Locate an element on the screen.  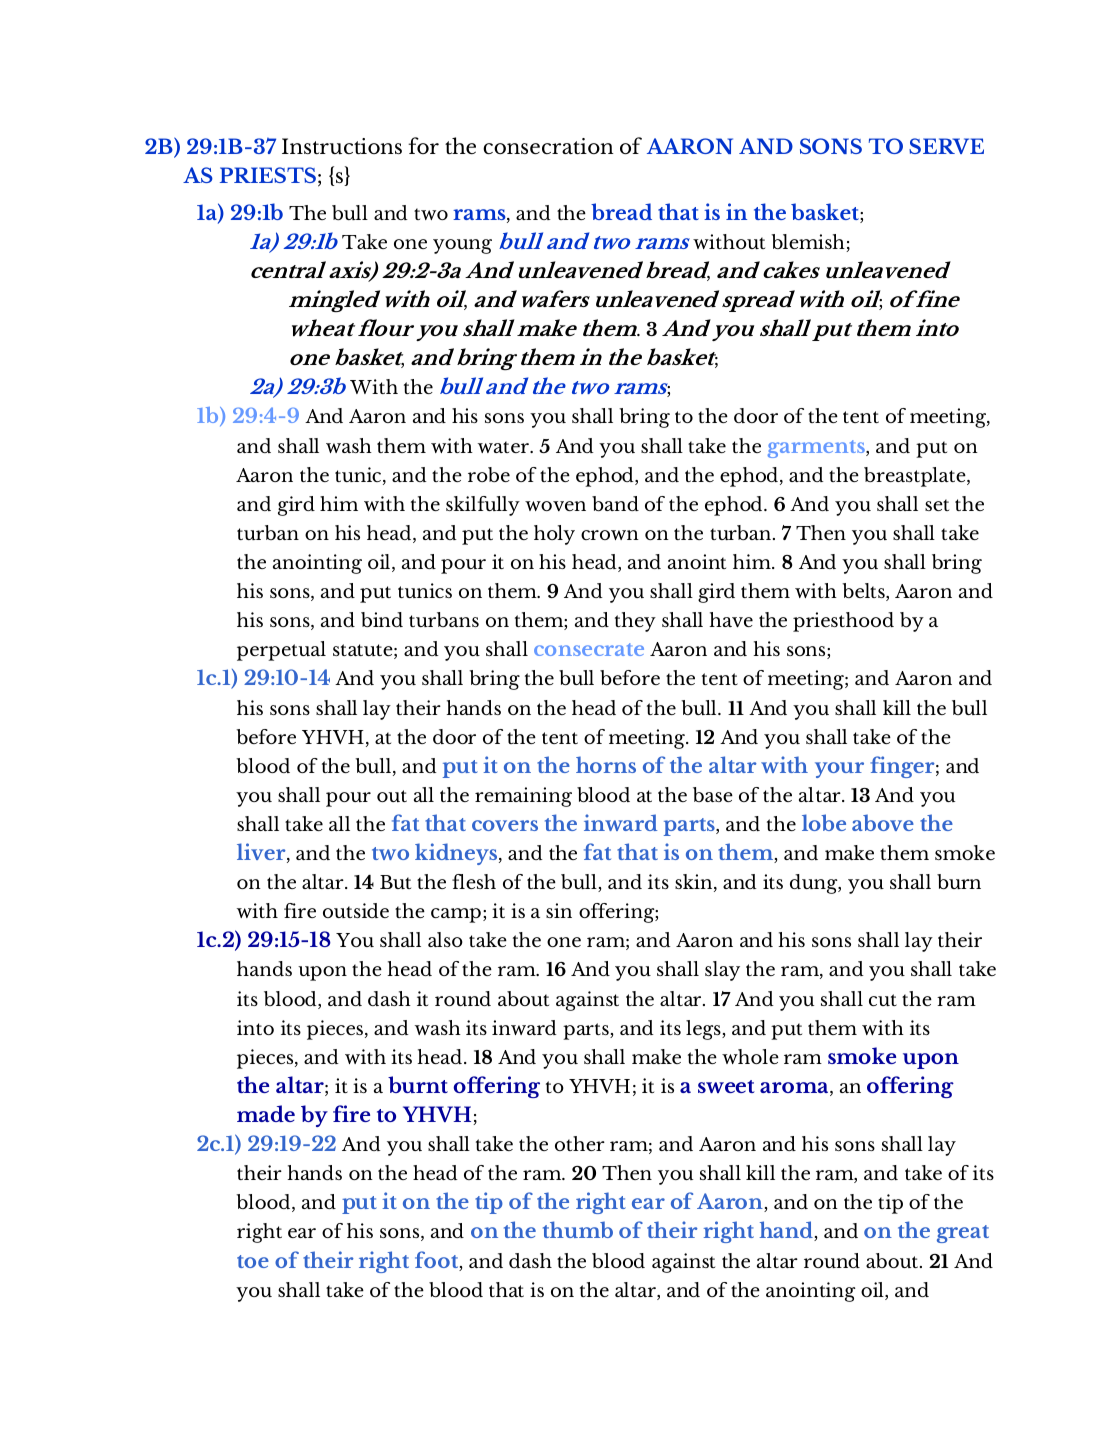
outside is located at coordinates (356, 910).
